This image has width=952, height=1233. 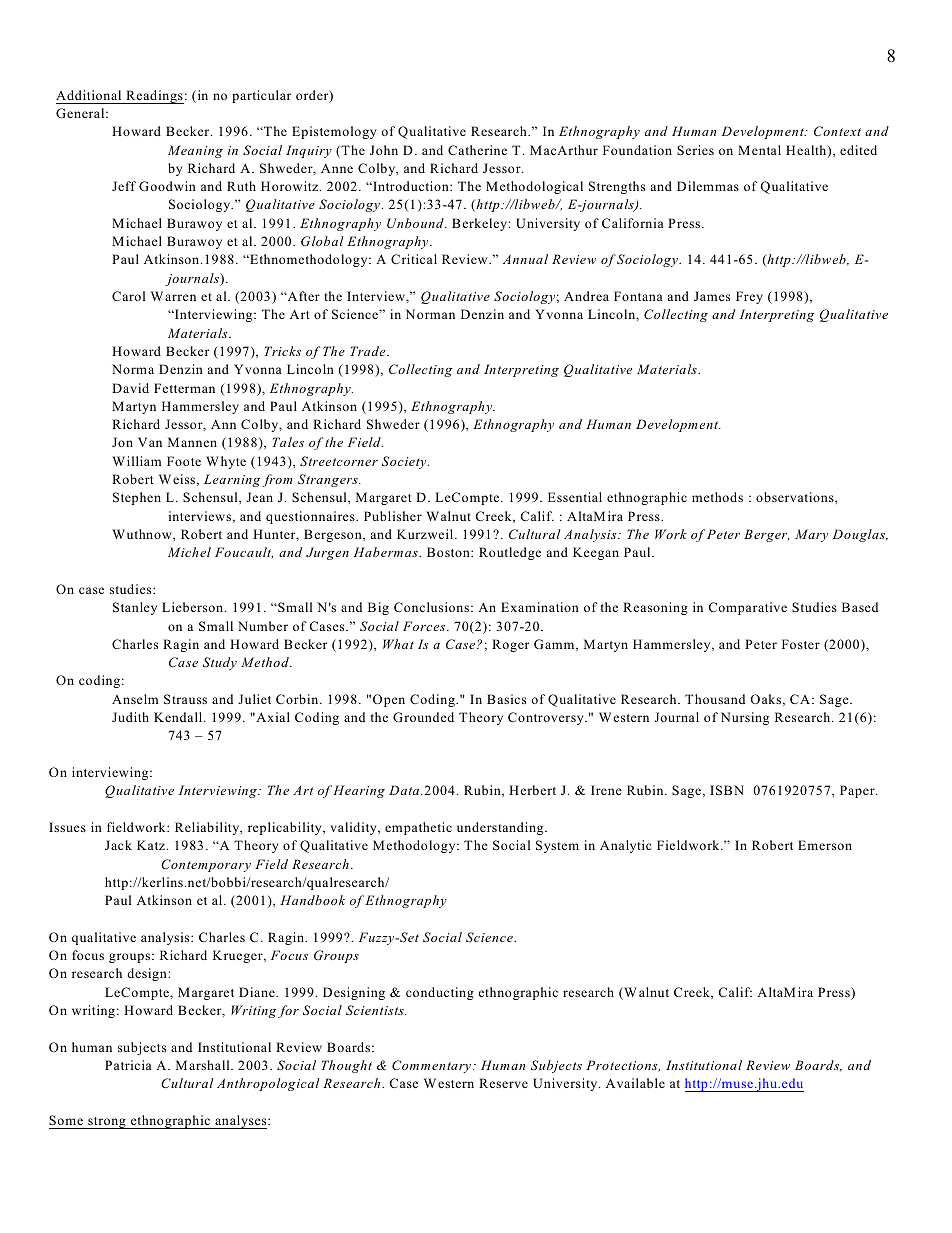 I want to click on Readings, so click(x=154, y=97).
